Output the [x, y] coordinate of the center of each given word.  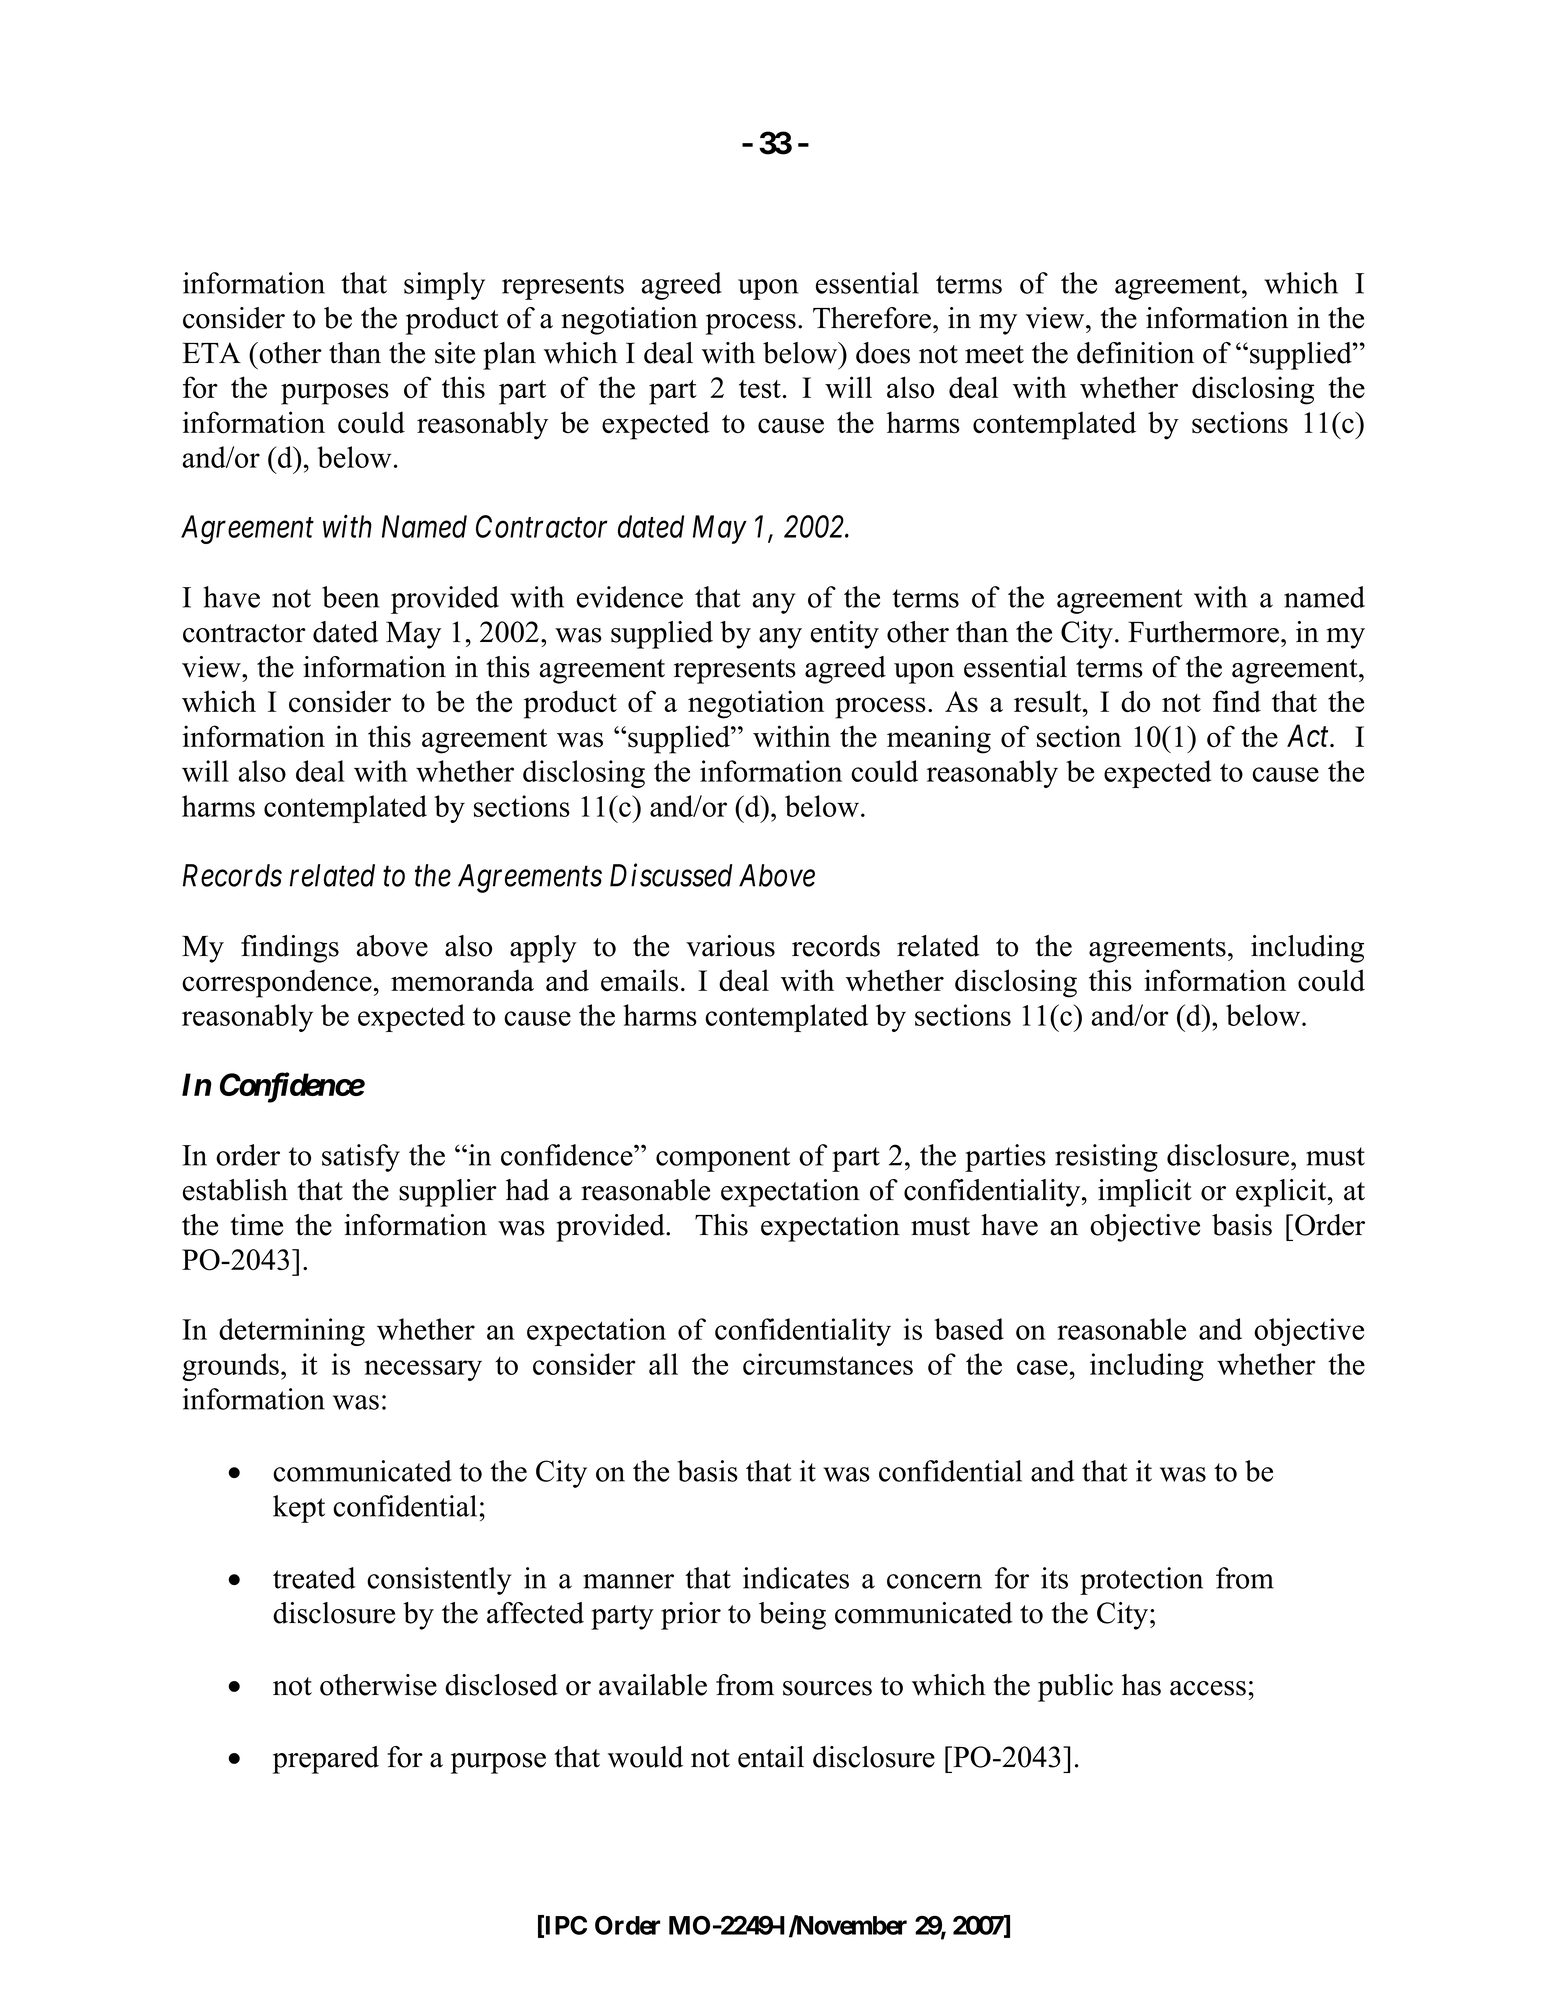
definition [1135, 353]
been [350, 597]
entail [771, 1757]
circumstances [828, 1364]
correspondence [277, 983]
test [760, 389]
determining [292, 1332]
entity [845, 635]
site [455, 353]
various [730, 946]
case [1042, 1367]
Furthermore [1203, 632]
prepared [326, 1760]
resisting [1106, 1158]
